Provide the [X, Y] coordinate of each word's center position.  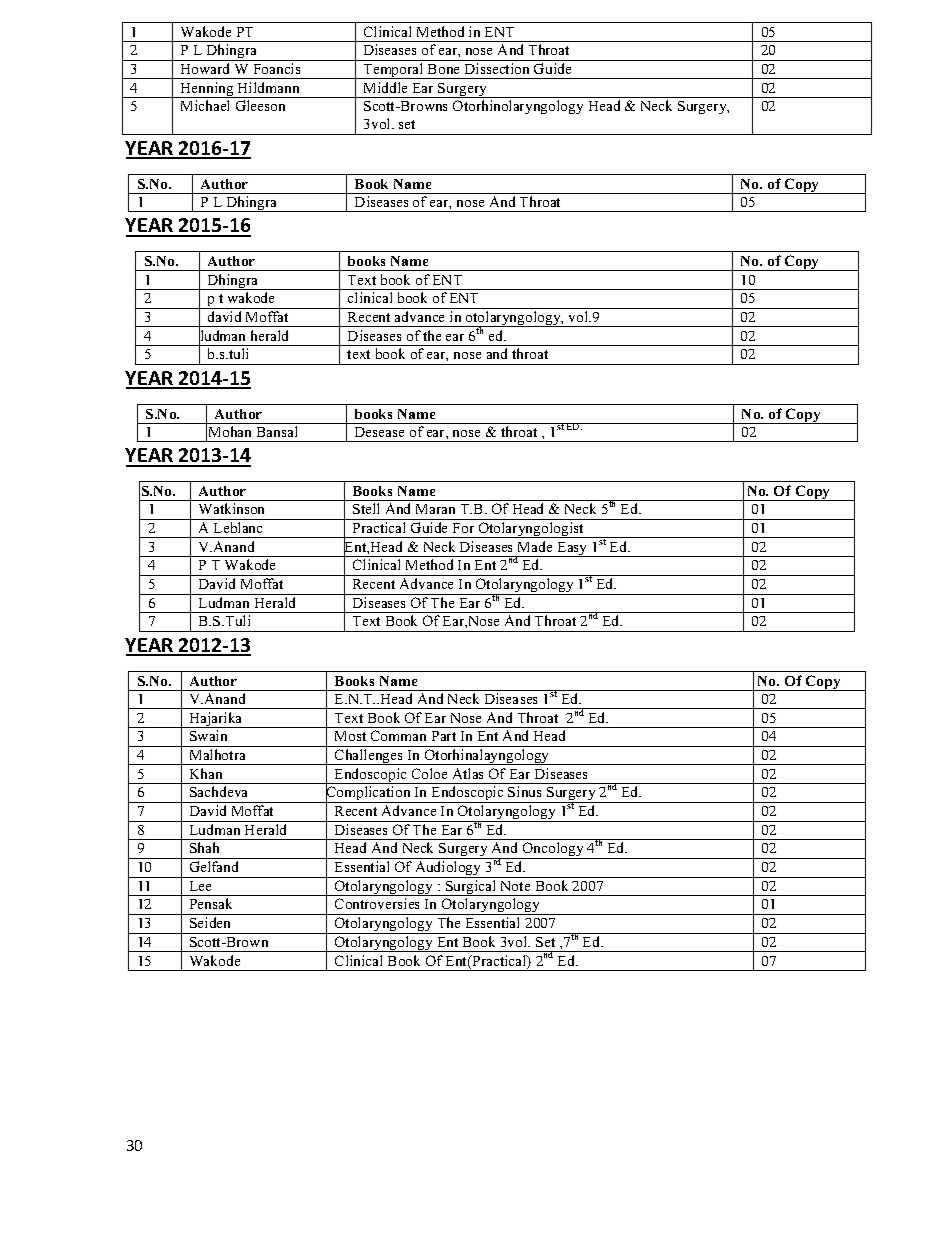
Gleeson [260, 105]
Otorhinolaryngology [518, 107]
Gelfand [214, 866]
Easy [572, 549]
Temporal [393, 71]
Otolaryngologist [531, 530]
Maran [435, 509]
